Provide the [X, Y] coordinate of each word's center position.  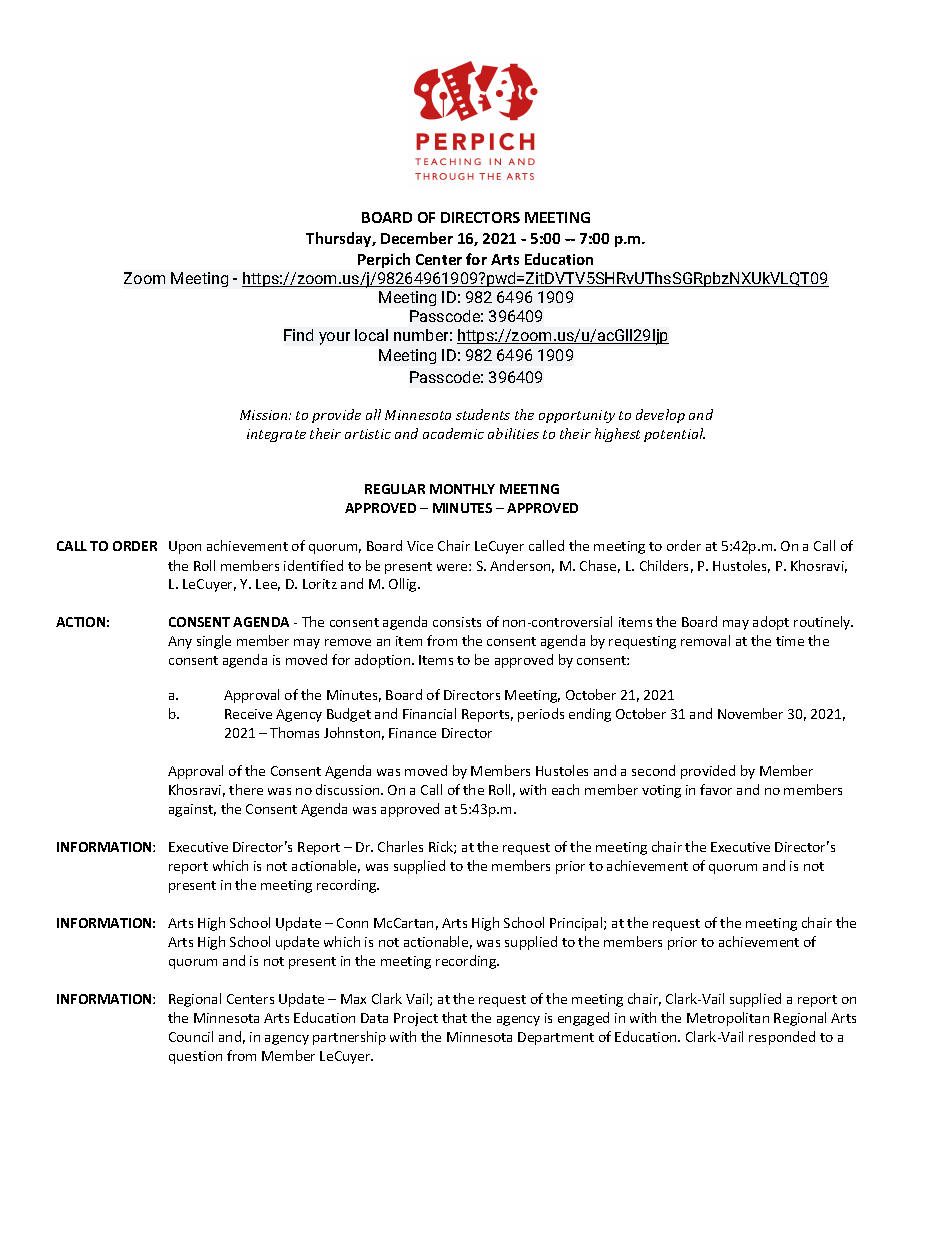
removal [705, 640]
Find [298, 335]
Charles [400, 846]
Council [191, 1036]
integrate [276, 435]
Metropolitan [728, 1019]
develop [660, 416]
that [454, 1017]
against [192, 810]
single [214, 642]
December [417, 238]
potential [674, 435]
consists [457, 622]
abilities [513, 433]
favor [716, 789]
